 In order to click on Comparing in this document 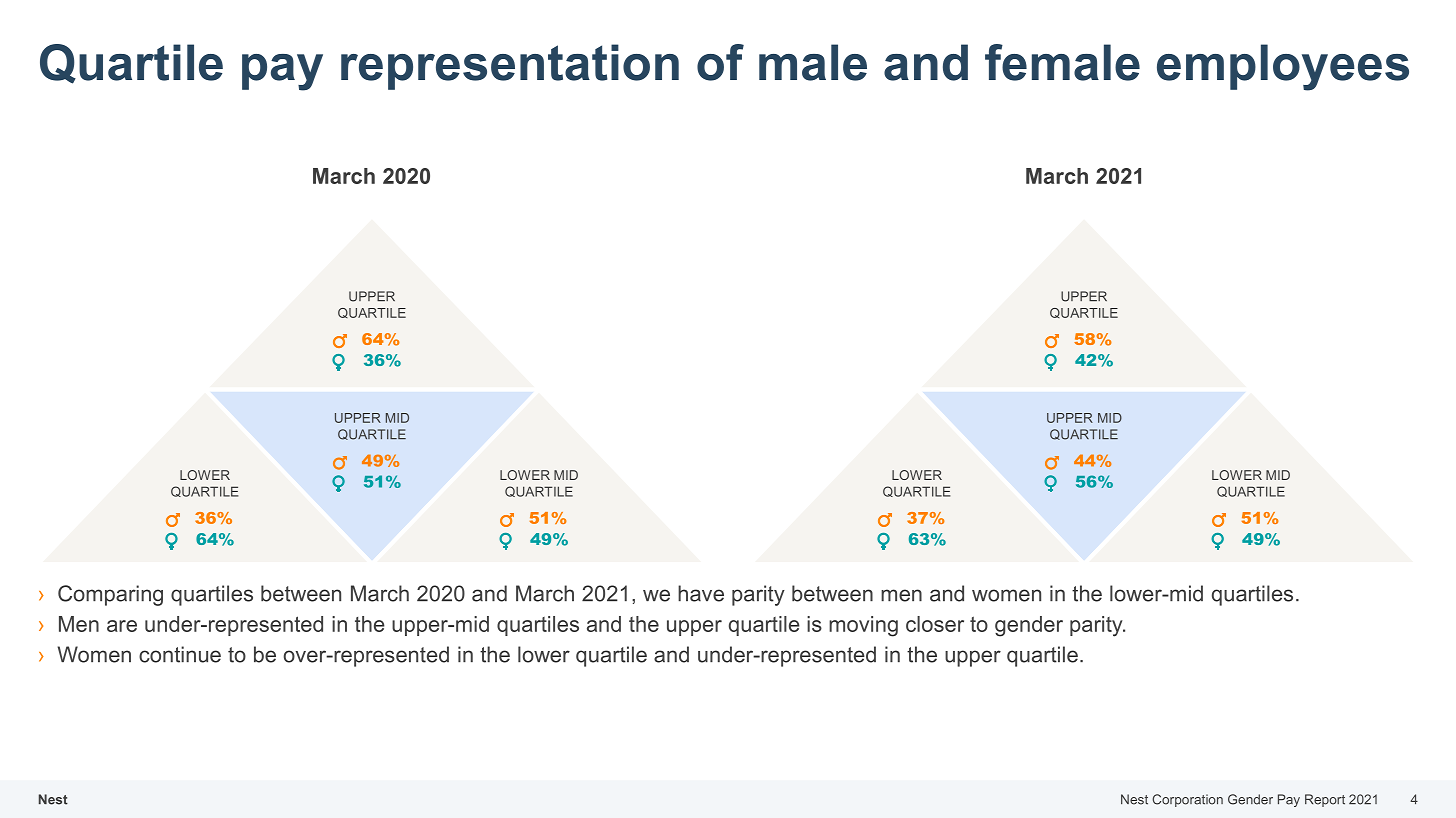, I will do `click(110, 595)`.
